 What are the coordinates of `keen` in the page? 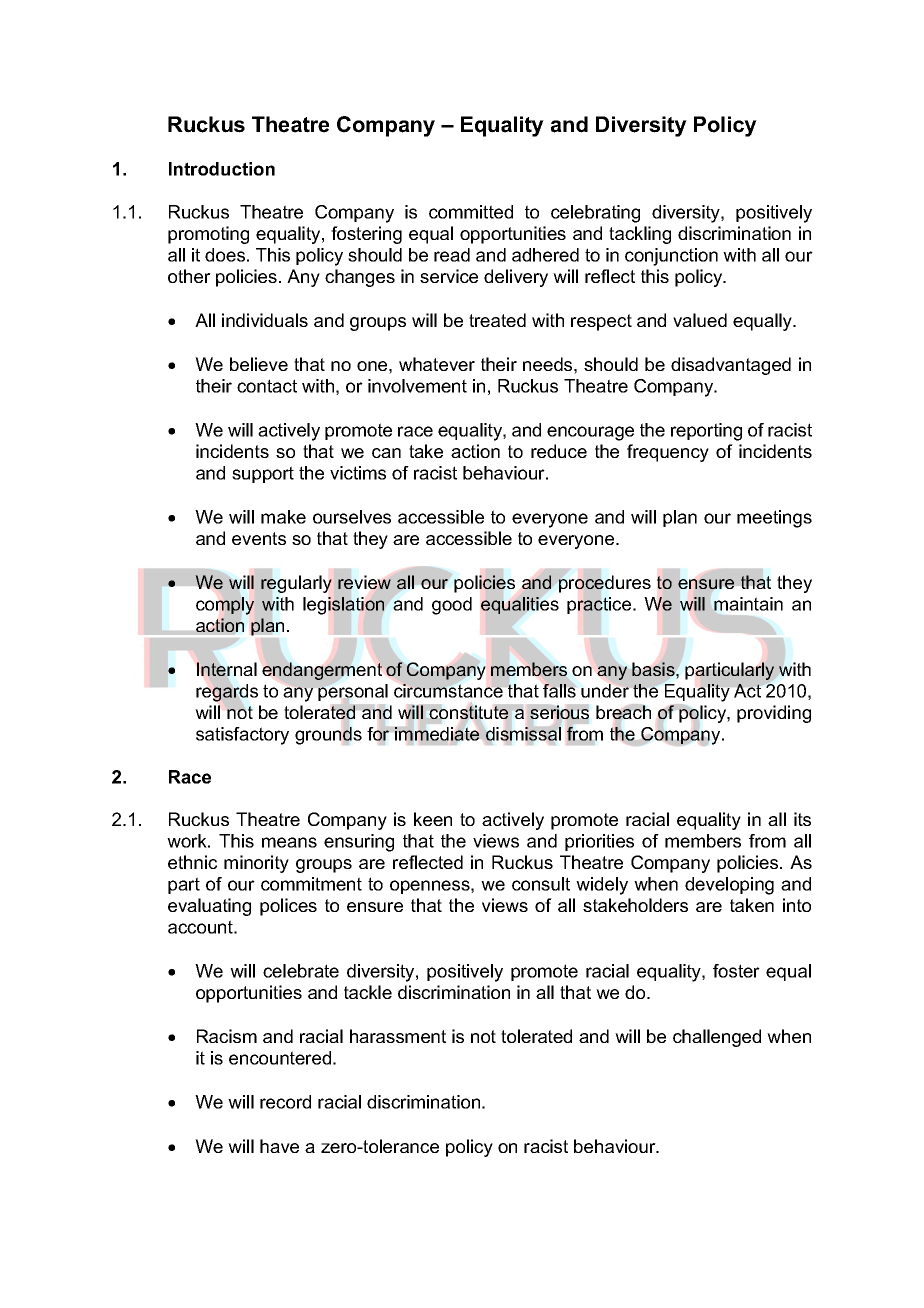 It's located at (433, 819).
